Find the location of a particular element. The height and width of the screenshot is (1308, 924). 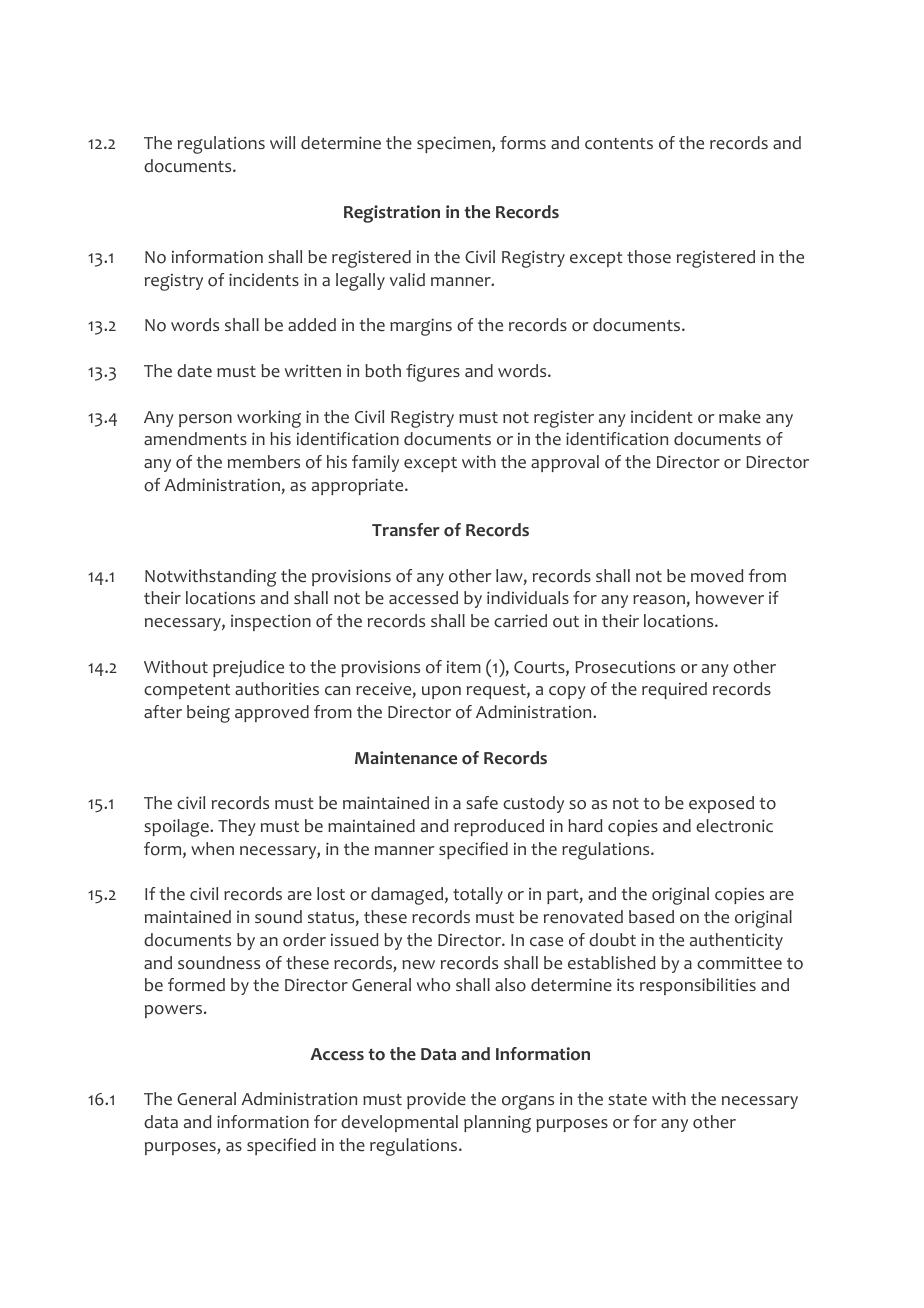

members is located at coordinates (264, 461).
